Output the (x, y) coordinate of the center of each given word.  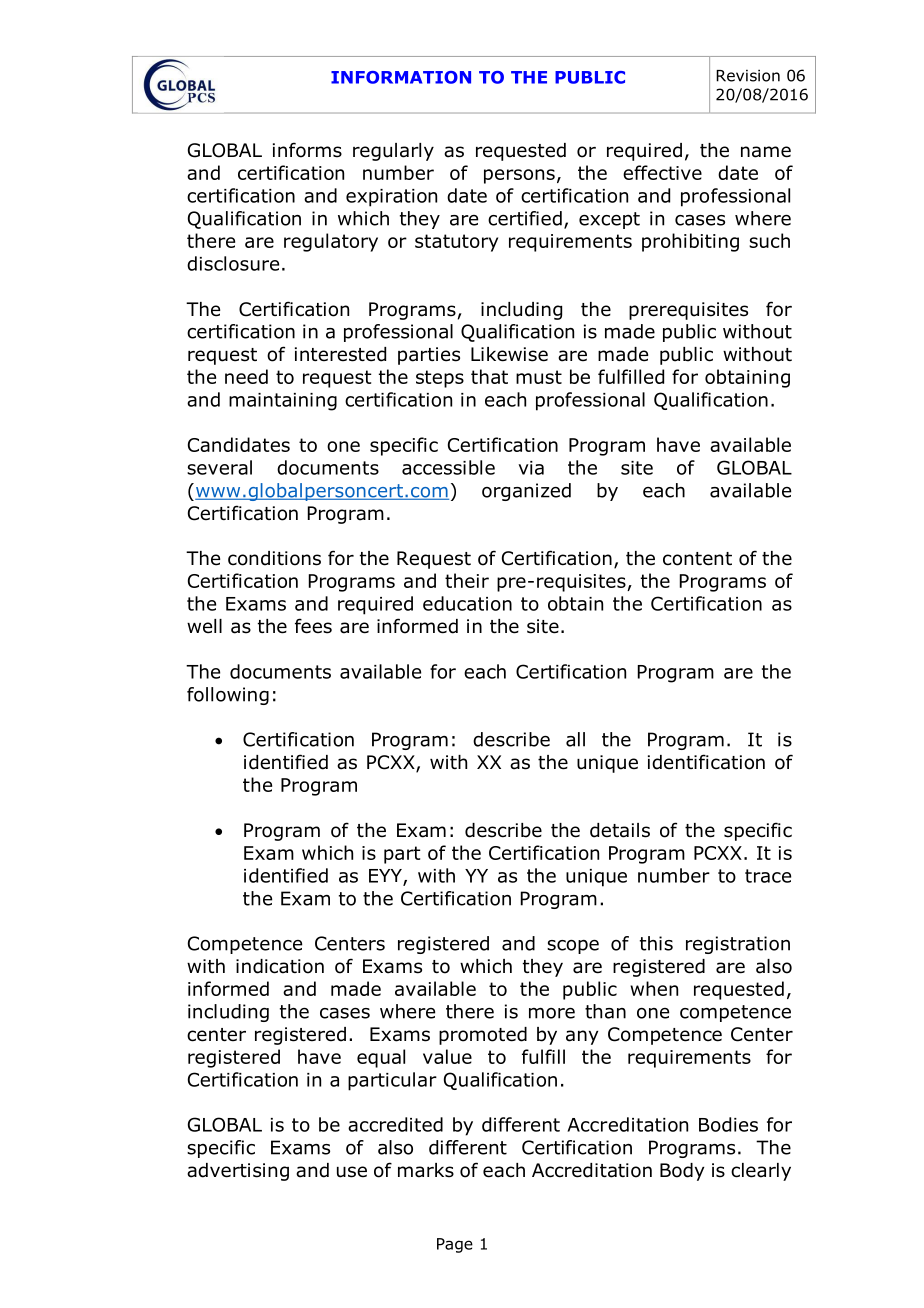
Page (455, 1245)
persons (519, 176)
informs (307, 150)
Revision (748, 75)
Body (682, 1172)
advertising (238, 1172)
